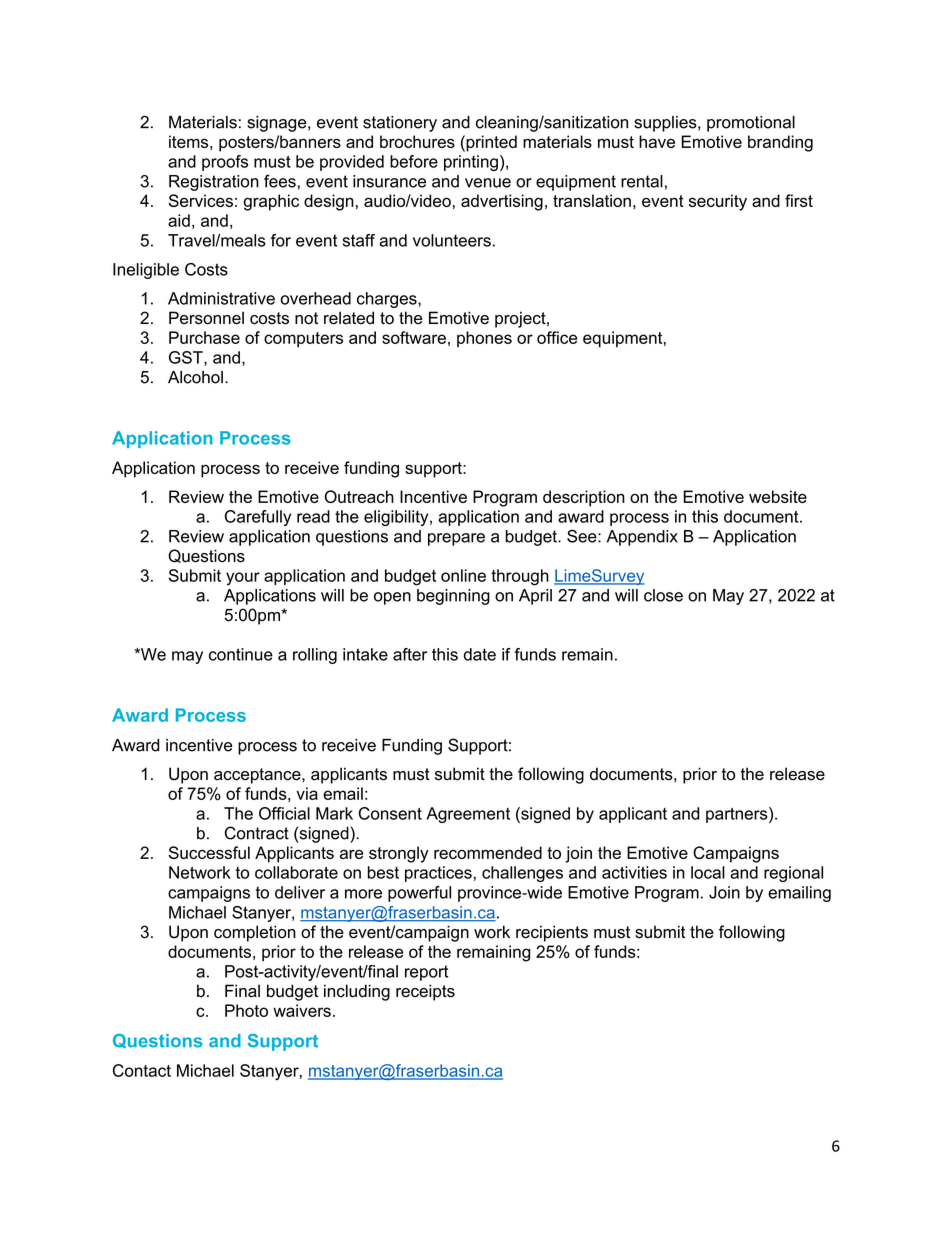  What do you see at coordinates (453, 597) in the page?
I see `beginning` at bounding box center [453, 597].
